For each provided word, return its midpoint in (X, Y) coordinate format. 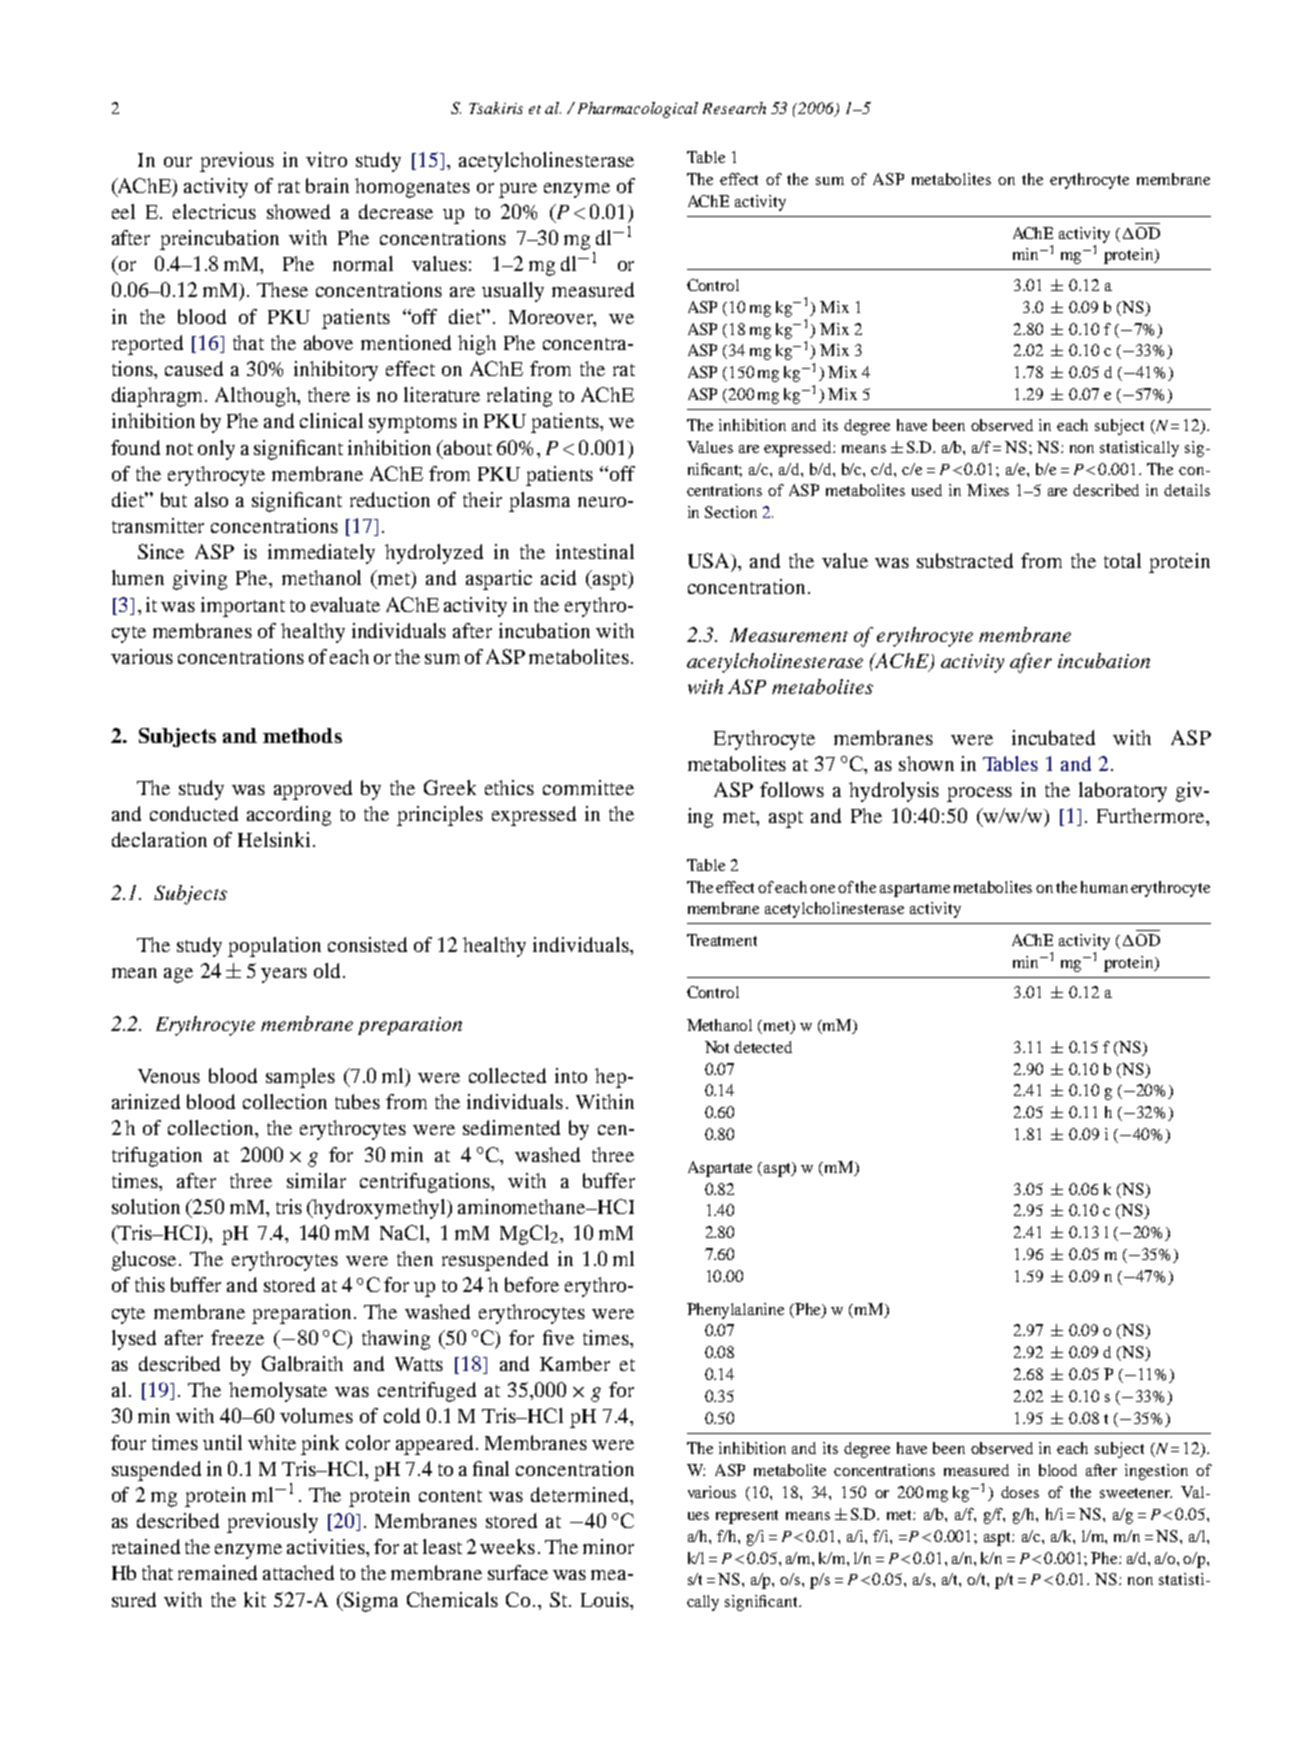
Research (734, 108)
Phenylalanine (735, 1311)
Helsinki (274, 839)
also (211, 499)
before (532, 1284)
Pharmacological (638, 110)
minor (608, 1546)
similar (316, 1180)
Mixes (988, 490)
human (1104, 887)
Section (731, 512)
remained (217, 1572)
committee (588, 787)
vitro (326, 159)
